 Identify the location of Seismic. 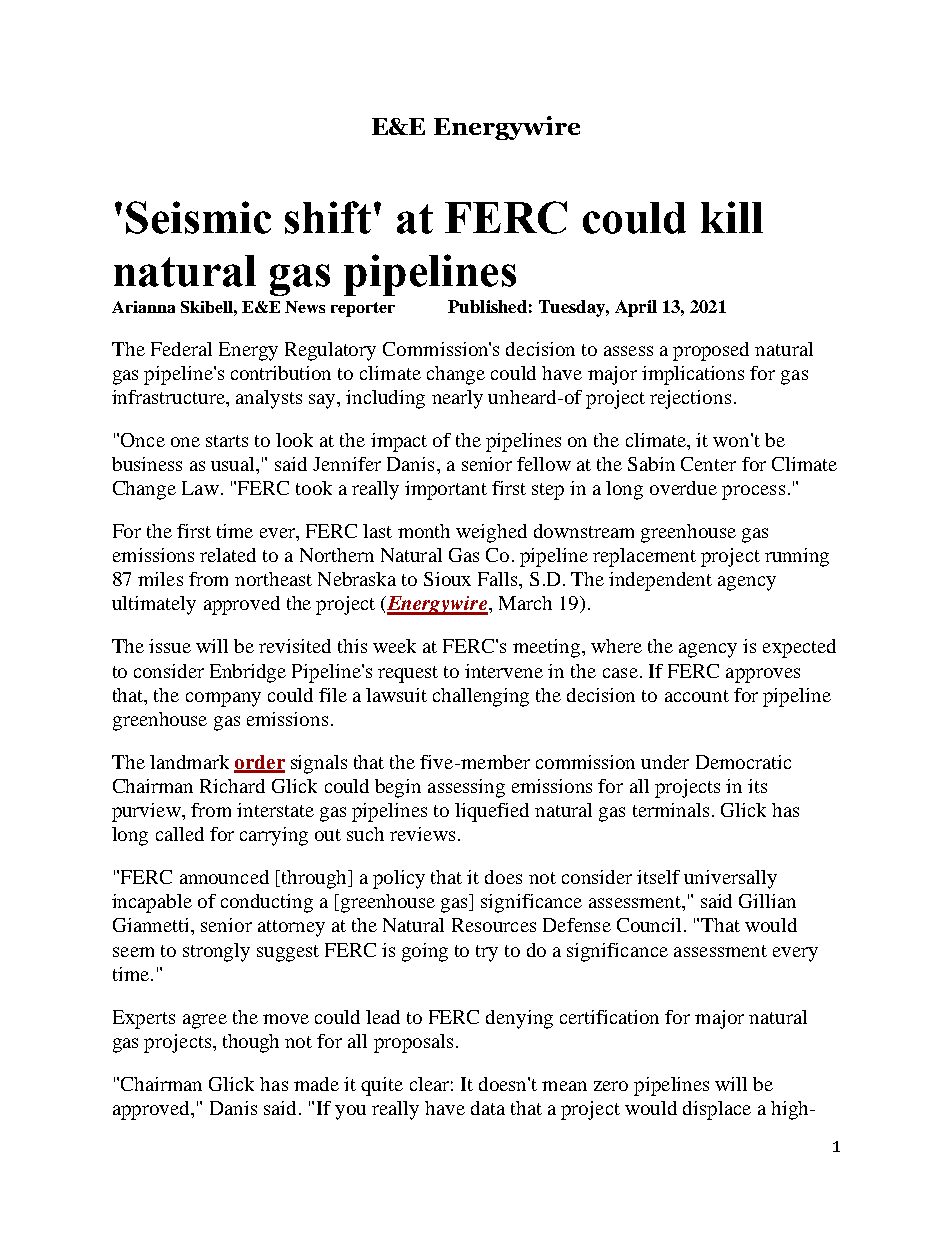
(198, 217).
